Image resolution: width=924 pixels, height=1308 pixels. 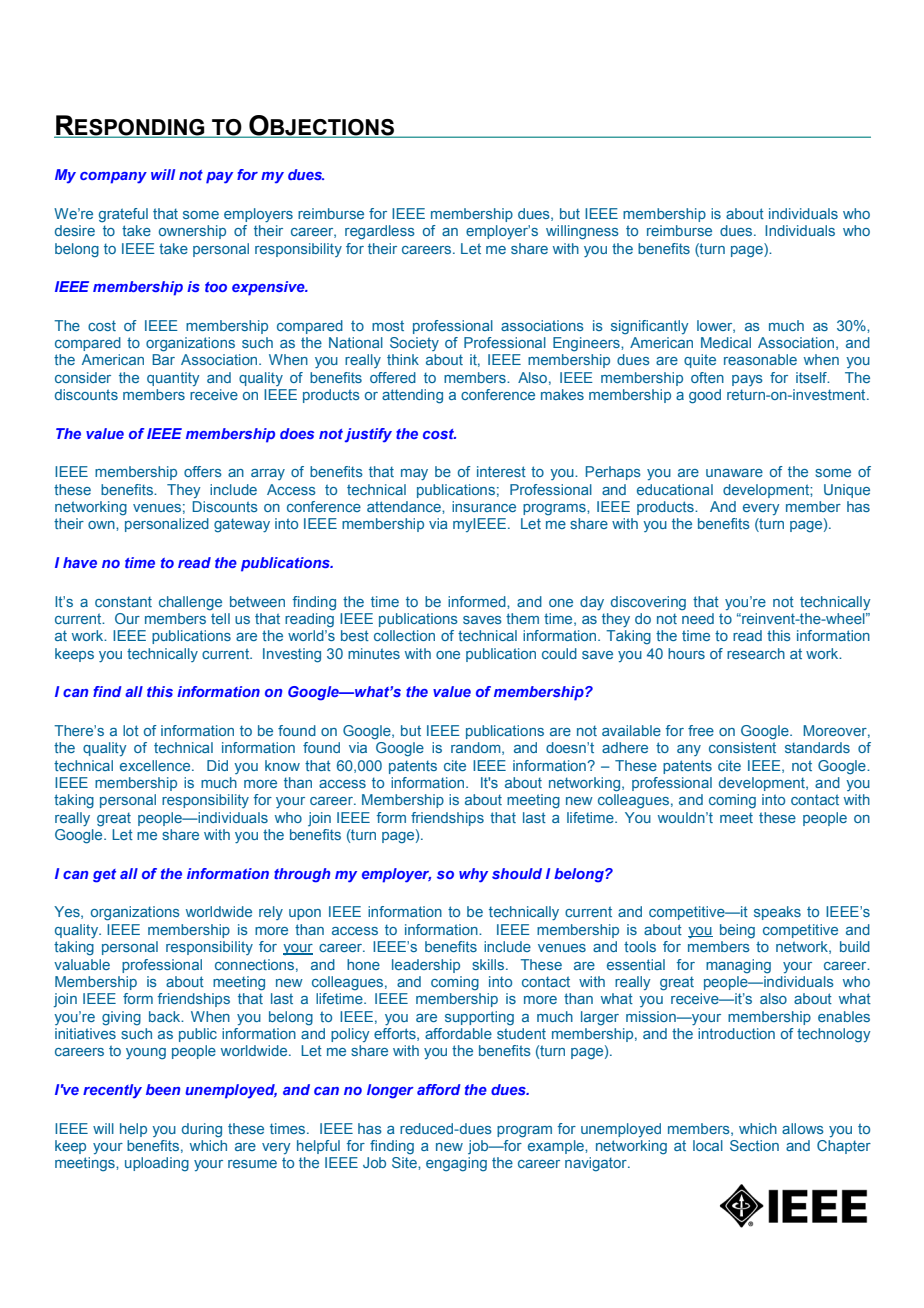 I want to click on research, so click(x=756, y=653).
